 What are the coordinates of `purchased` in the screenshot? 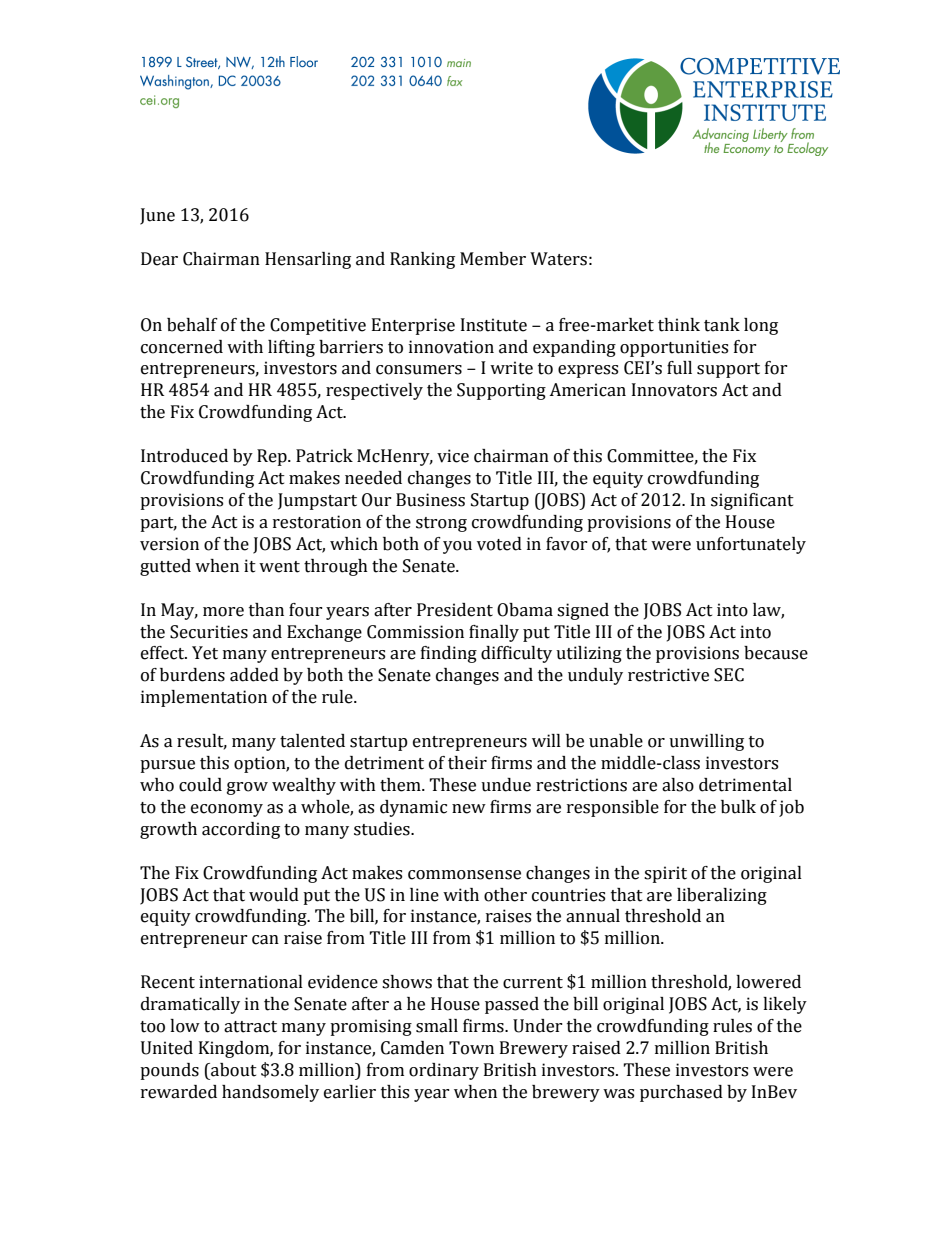 It's located at (681, 1093).
